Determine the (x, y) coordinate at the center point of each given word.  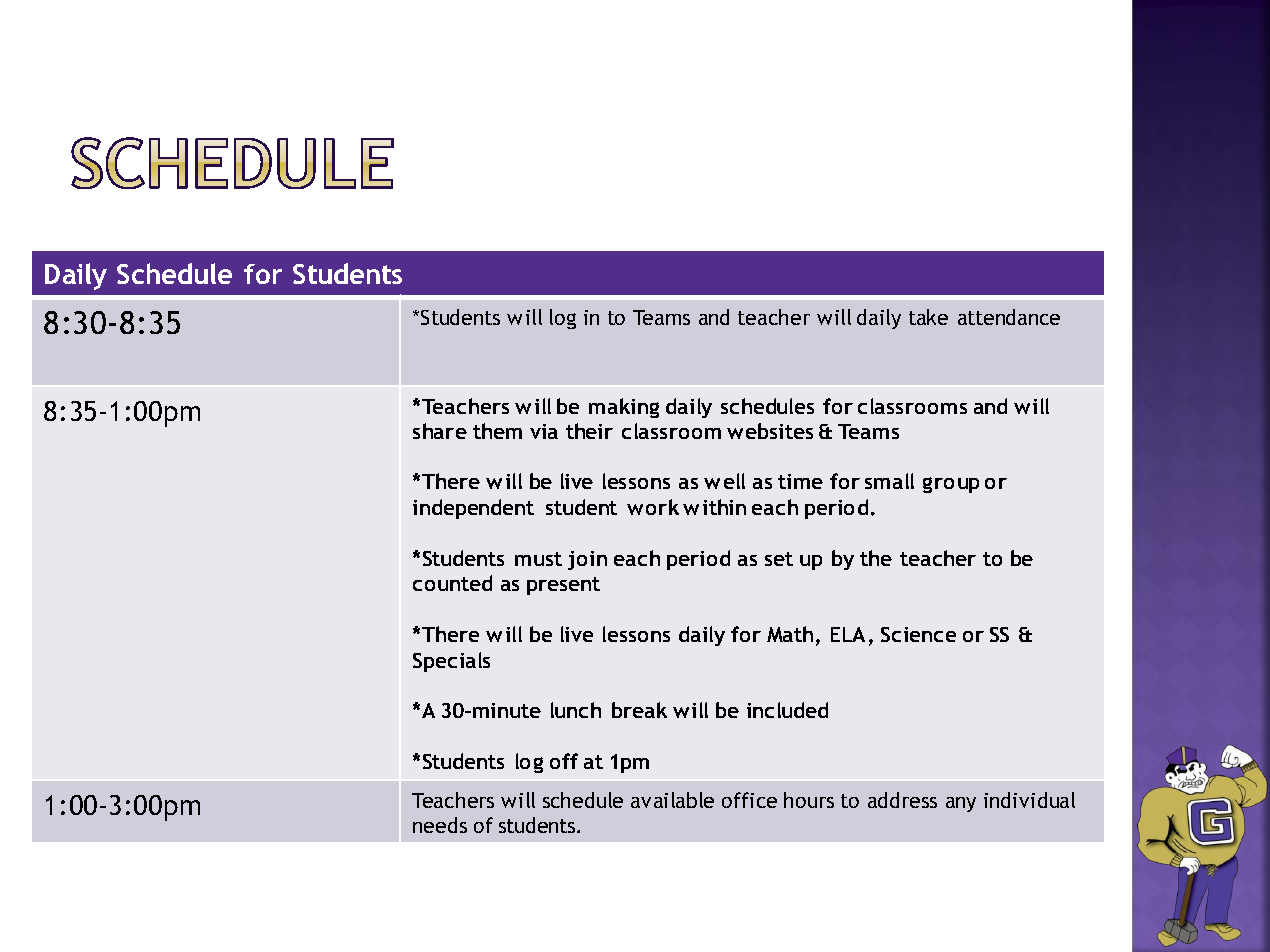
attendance (1009, 317)
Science (918, 634)
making (624, 408)
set (779, 559)
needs (440, 825)
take (928, 317)
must (538, 559)
